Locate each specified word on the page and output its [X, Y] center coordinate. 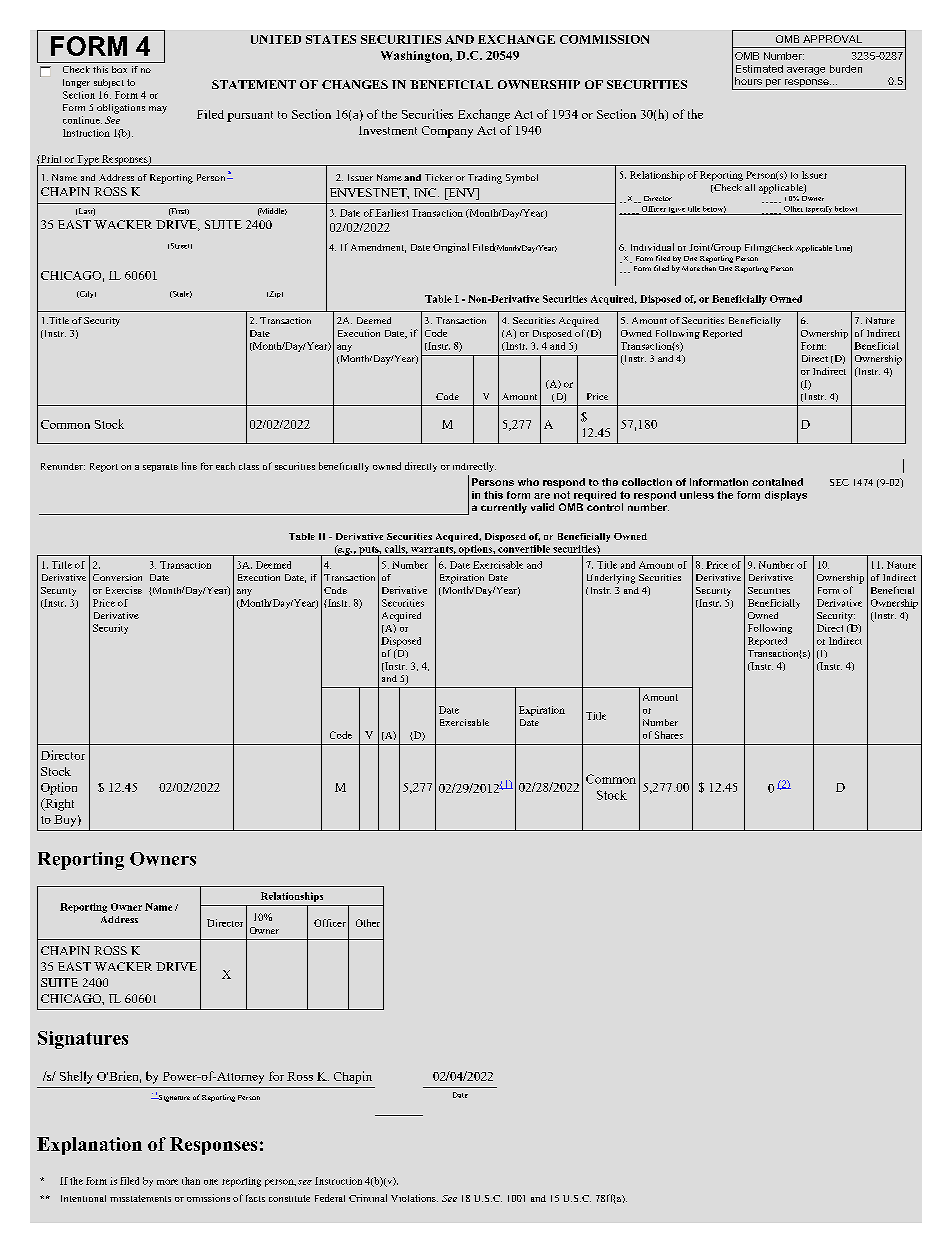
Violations [414, 1198]
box [119, 69]
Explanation [89, 1146]
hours [748, 81]
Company [447, 132]
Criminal [368, 1198]
